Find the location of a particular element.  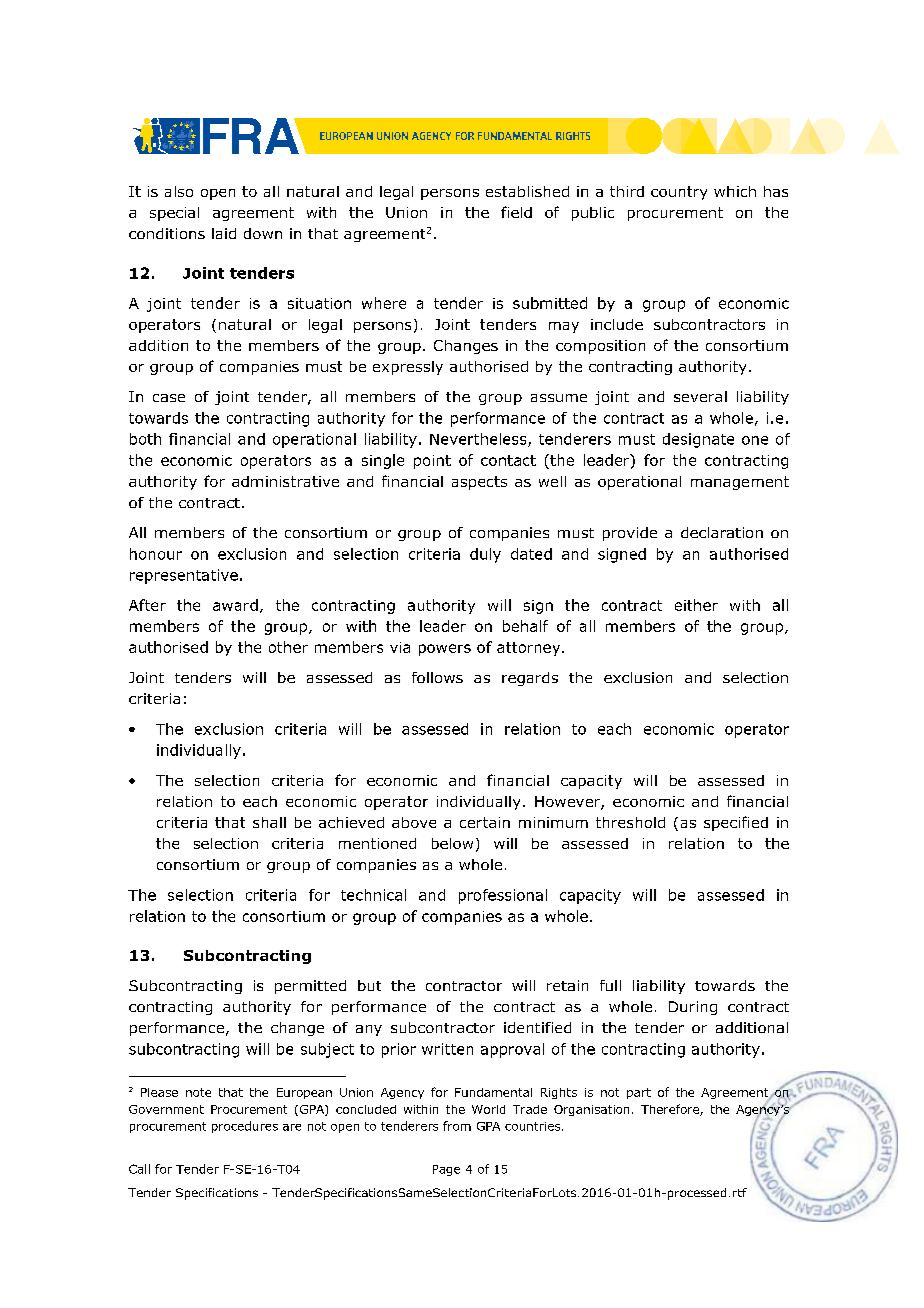

laid is located at coordinates (224, 233).
